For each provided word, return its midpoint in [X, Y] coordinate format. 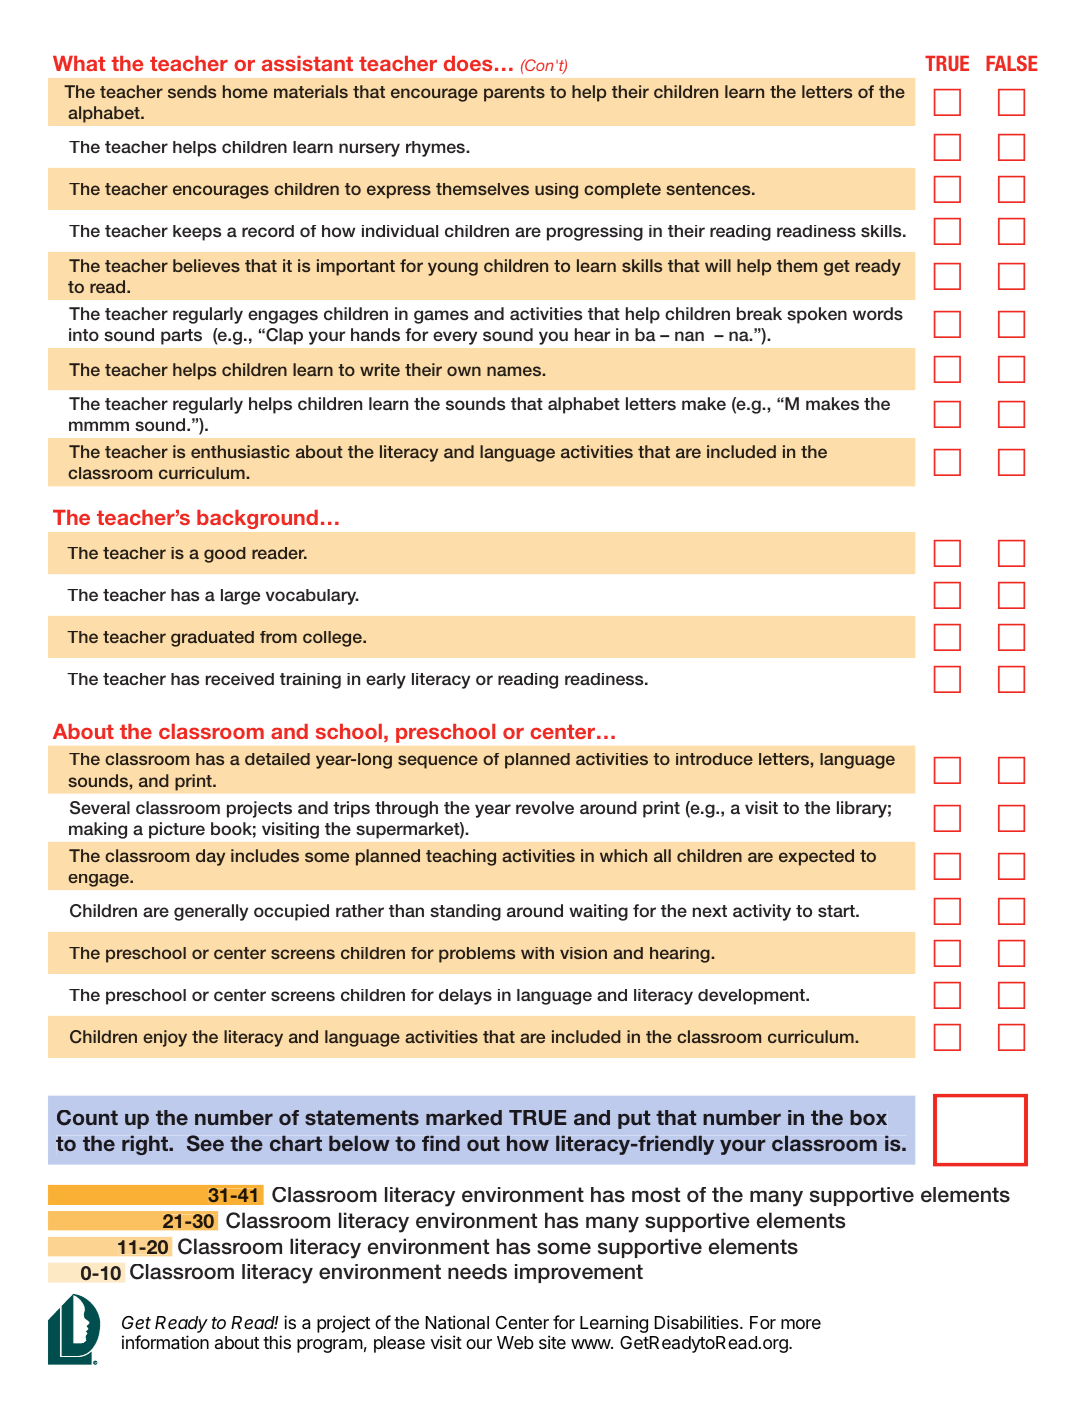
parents [514, 94]
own [464, 371]
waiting [598, 912]
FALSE [1012, 63]
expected [816, 857]
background [257, 519]
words [878, 314]
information [165, 1342]
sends [192, 91]
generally [211, 912]
